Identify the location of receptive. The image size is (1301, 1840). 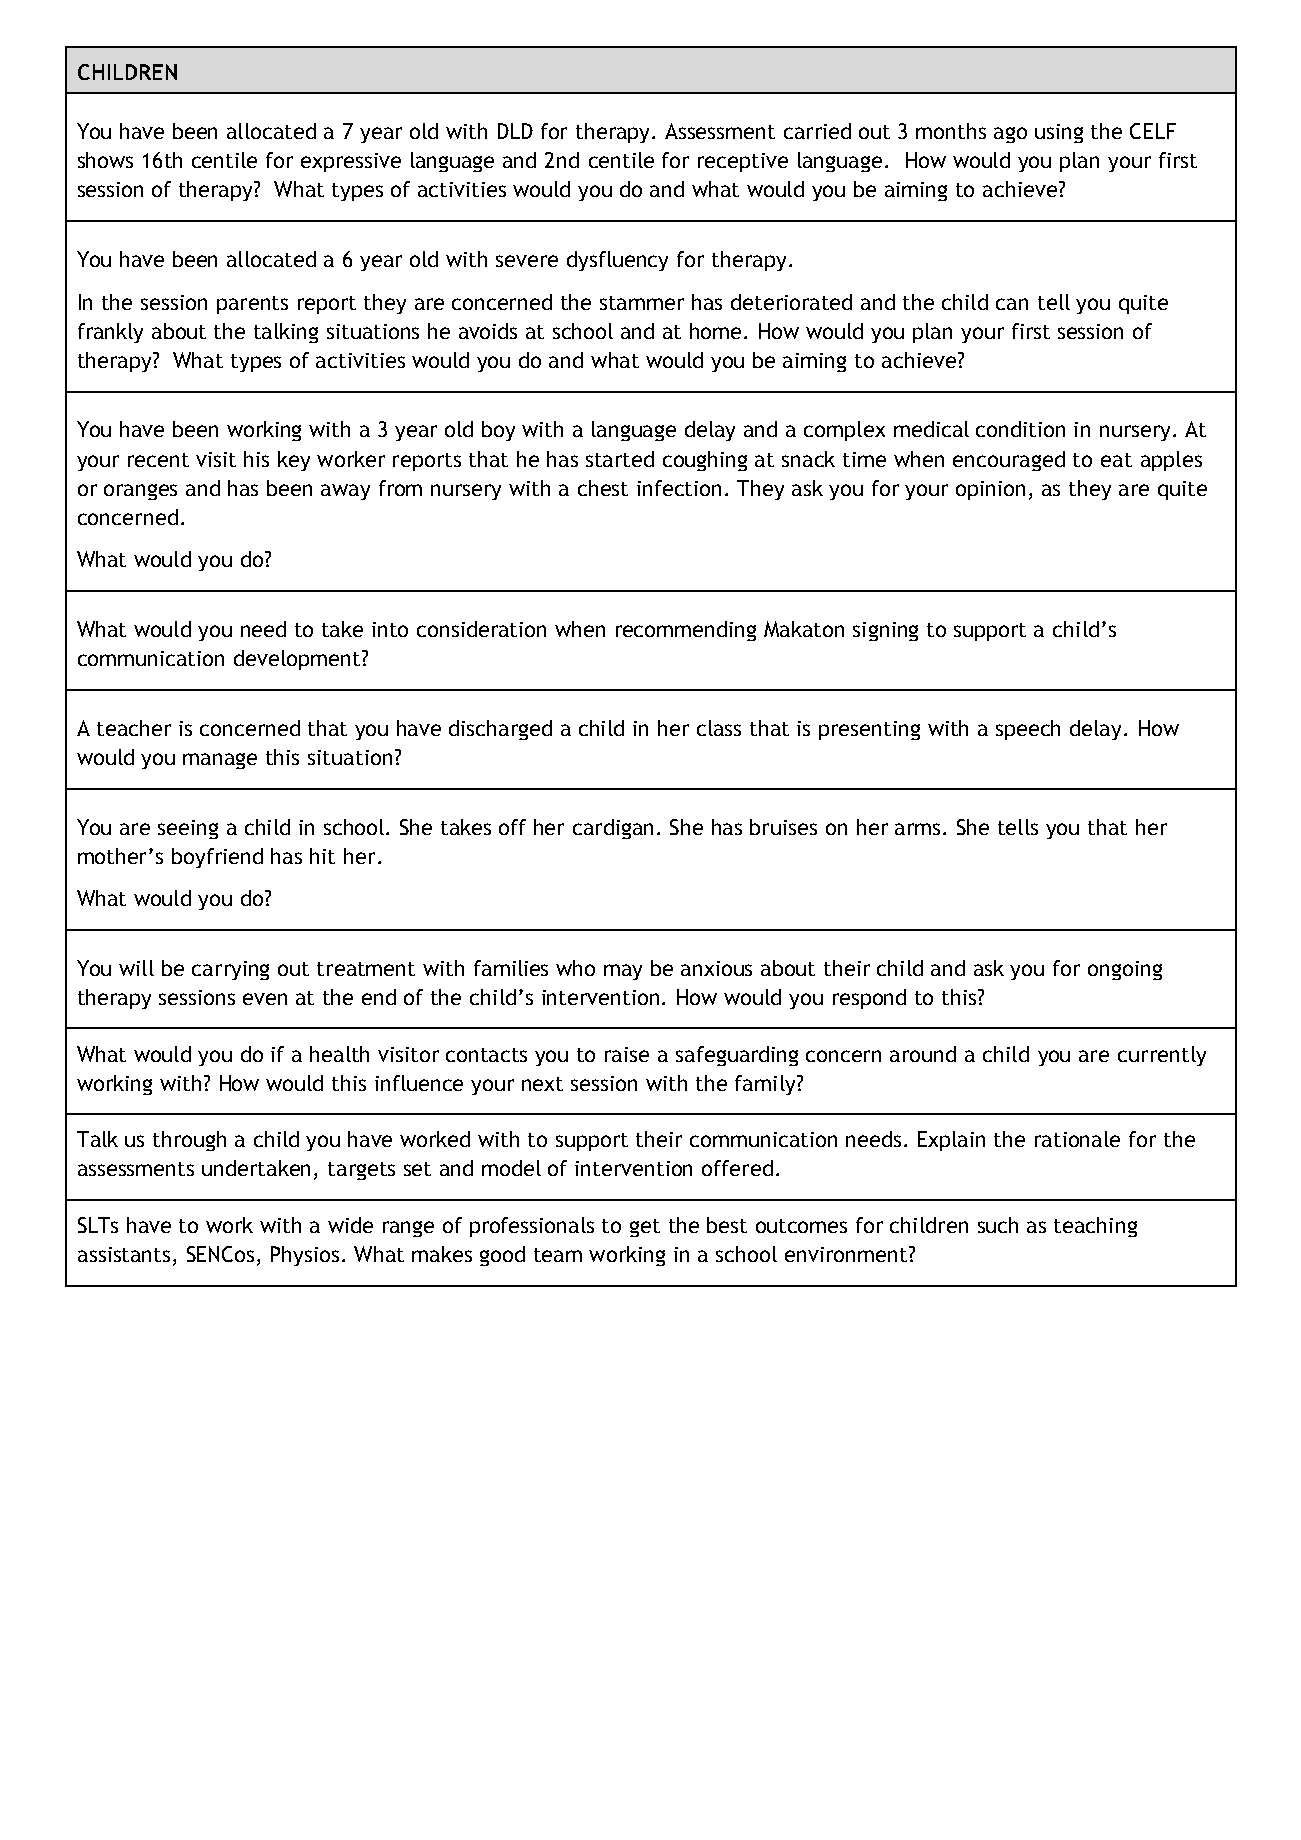
(743, 162).
